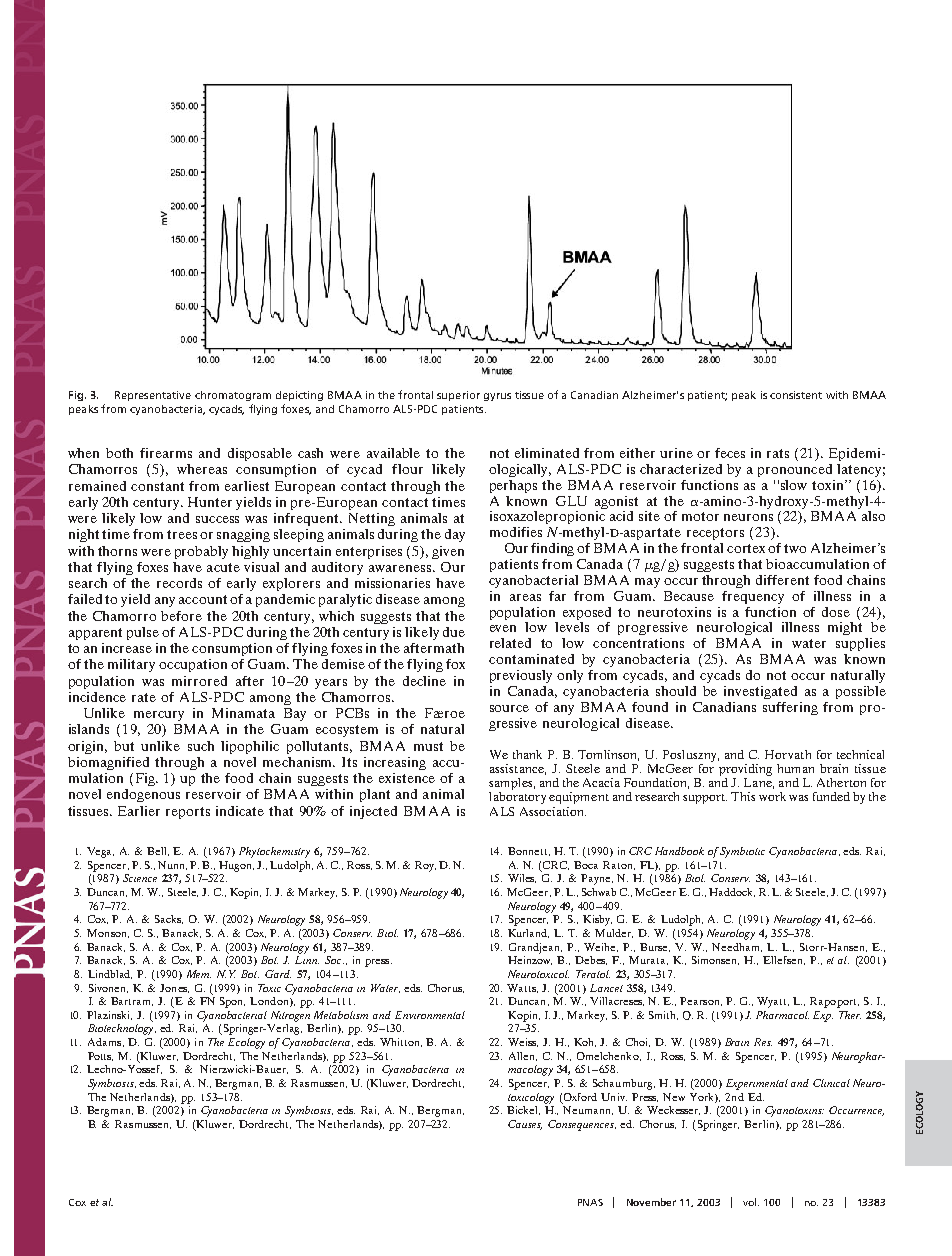 Image resolution: width=952 pixels, height=1256 pixels. What do you see at coordinates (796, 395) in the screenshot?
I see `consistent` at bounding box center [796, 395].
